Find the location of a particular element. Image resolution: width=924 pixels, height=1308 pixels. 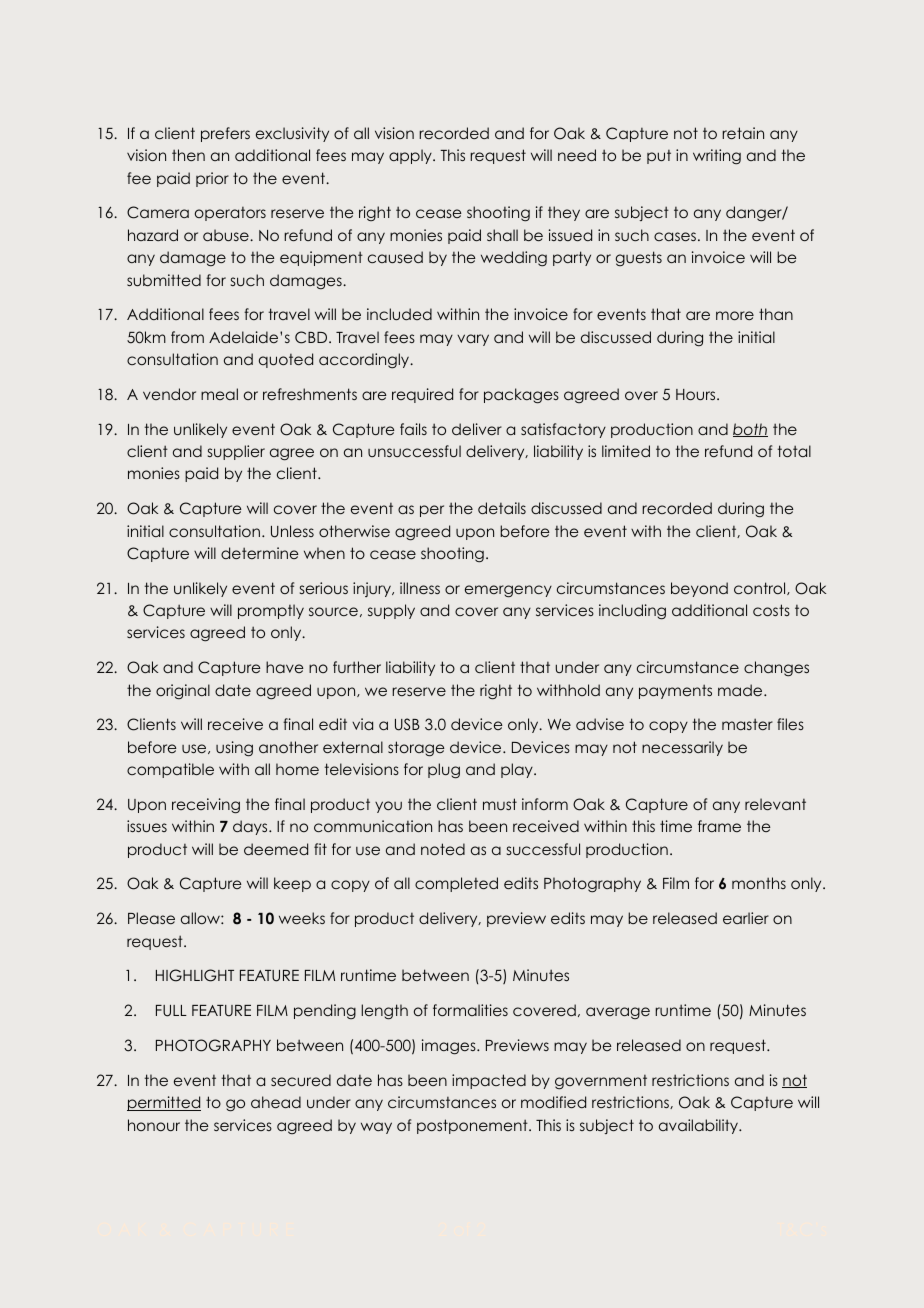

emergency is located at coordinates (508, 591).
